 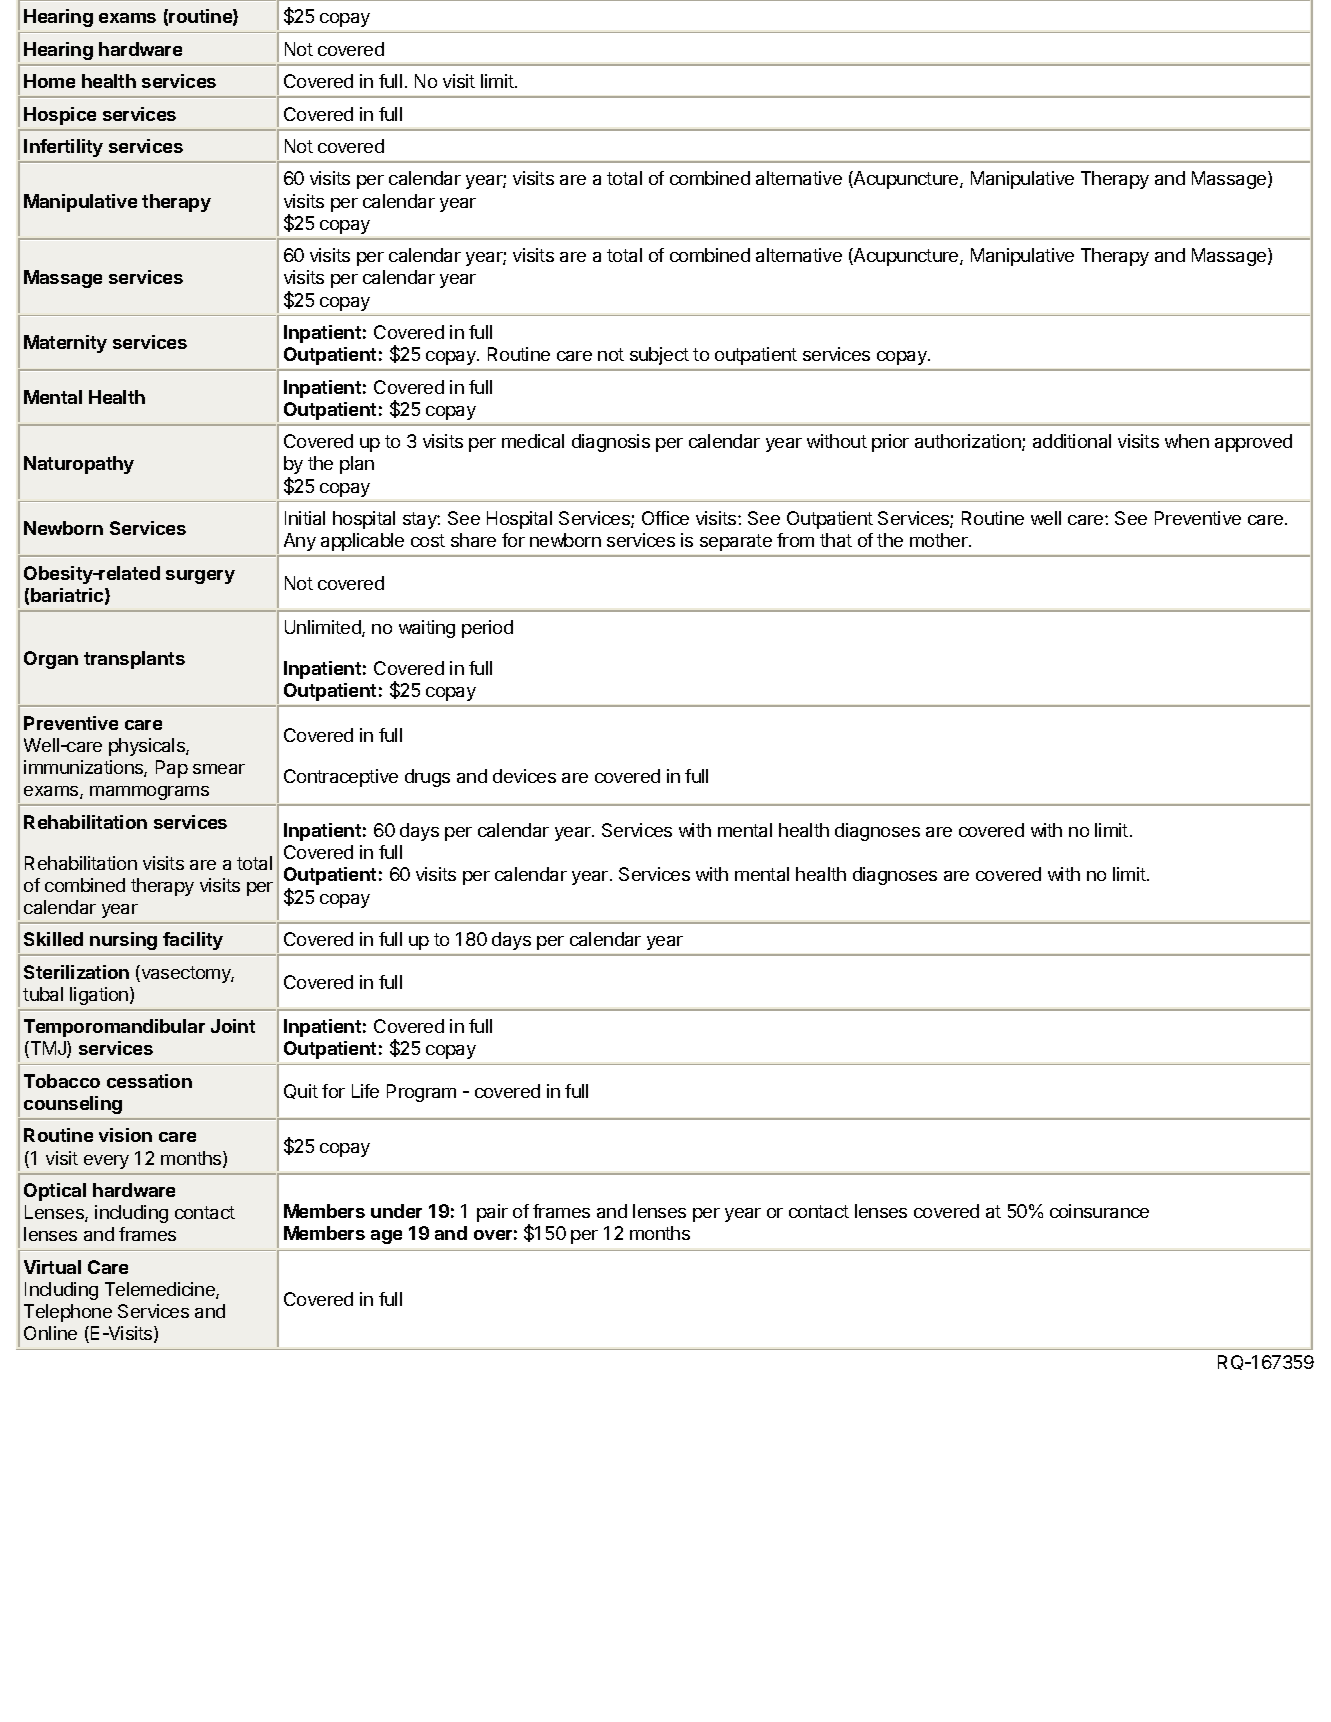 I want to click on additional, so click(x=1072, y=441).
